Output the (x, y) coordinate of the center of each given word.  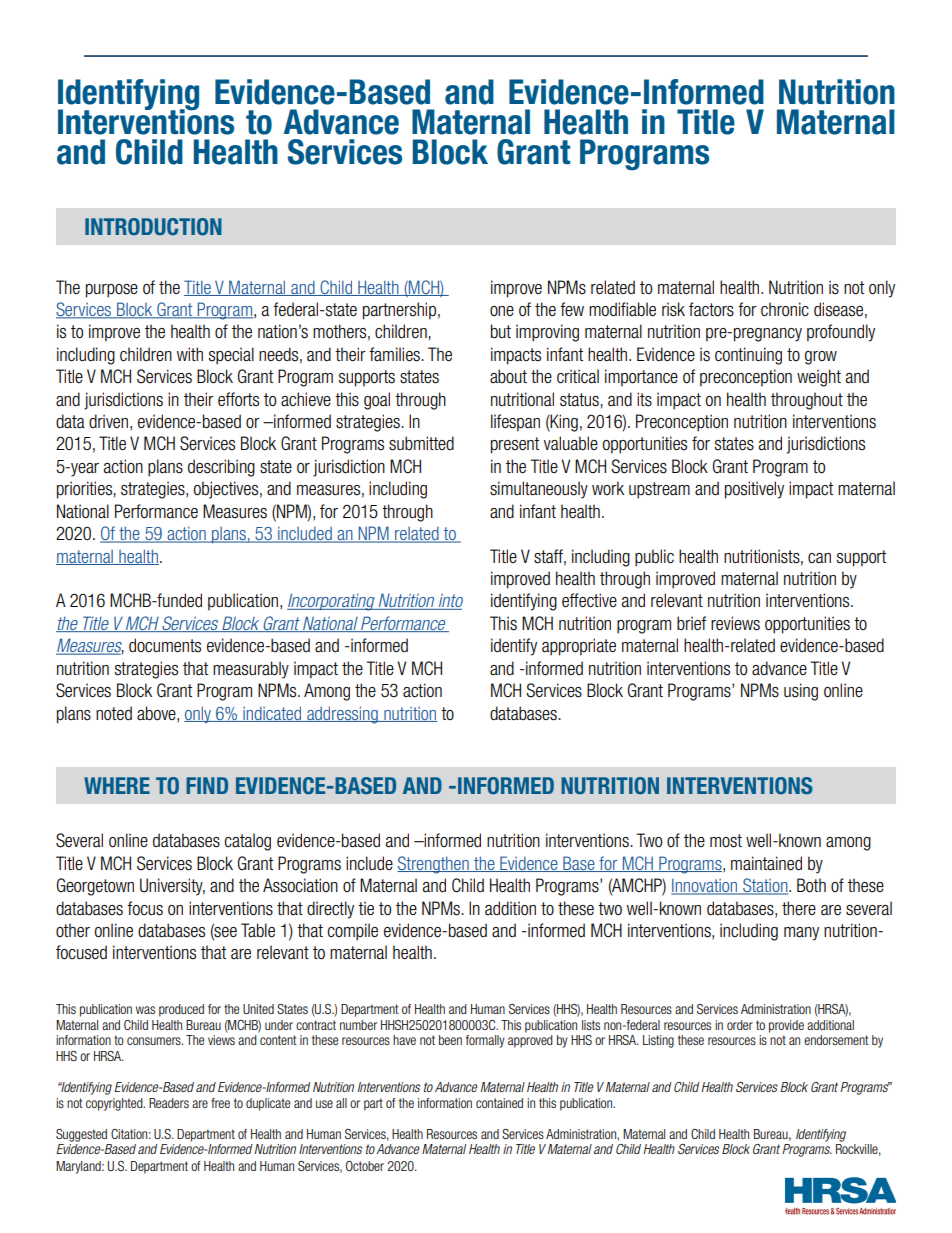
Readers (169, 1103)
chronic (785, 309)
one (502, 311)
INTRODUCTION (153, 227)
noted (114, 713)
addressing (342, 715)
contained (499, 1103)
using (801, 692)
